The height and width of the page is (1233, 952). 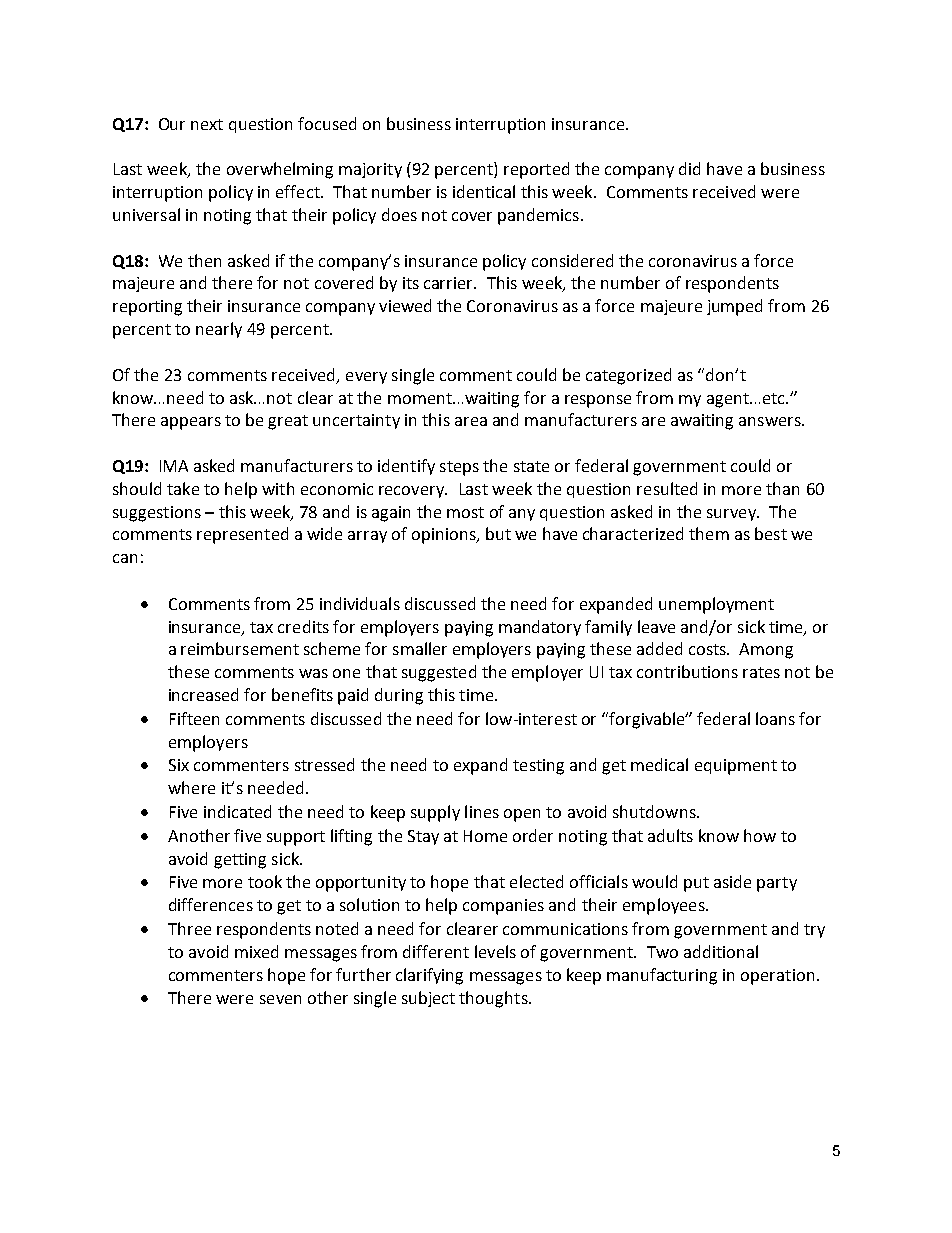 I want to click on represented, so click(x=242, y=535).
